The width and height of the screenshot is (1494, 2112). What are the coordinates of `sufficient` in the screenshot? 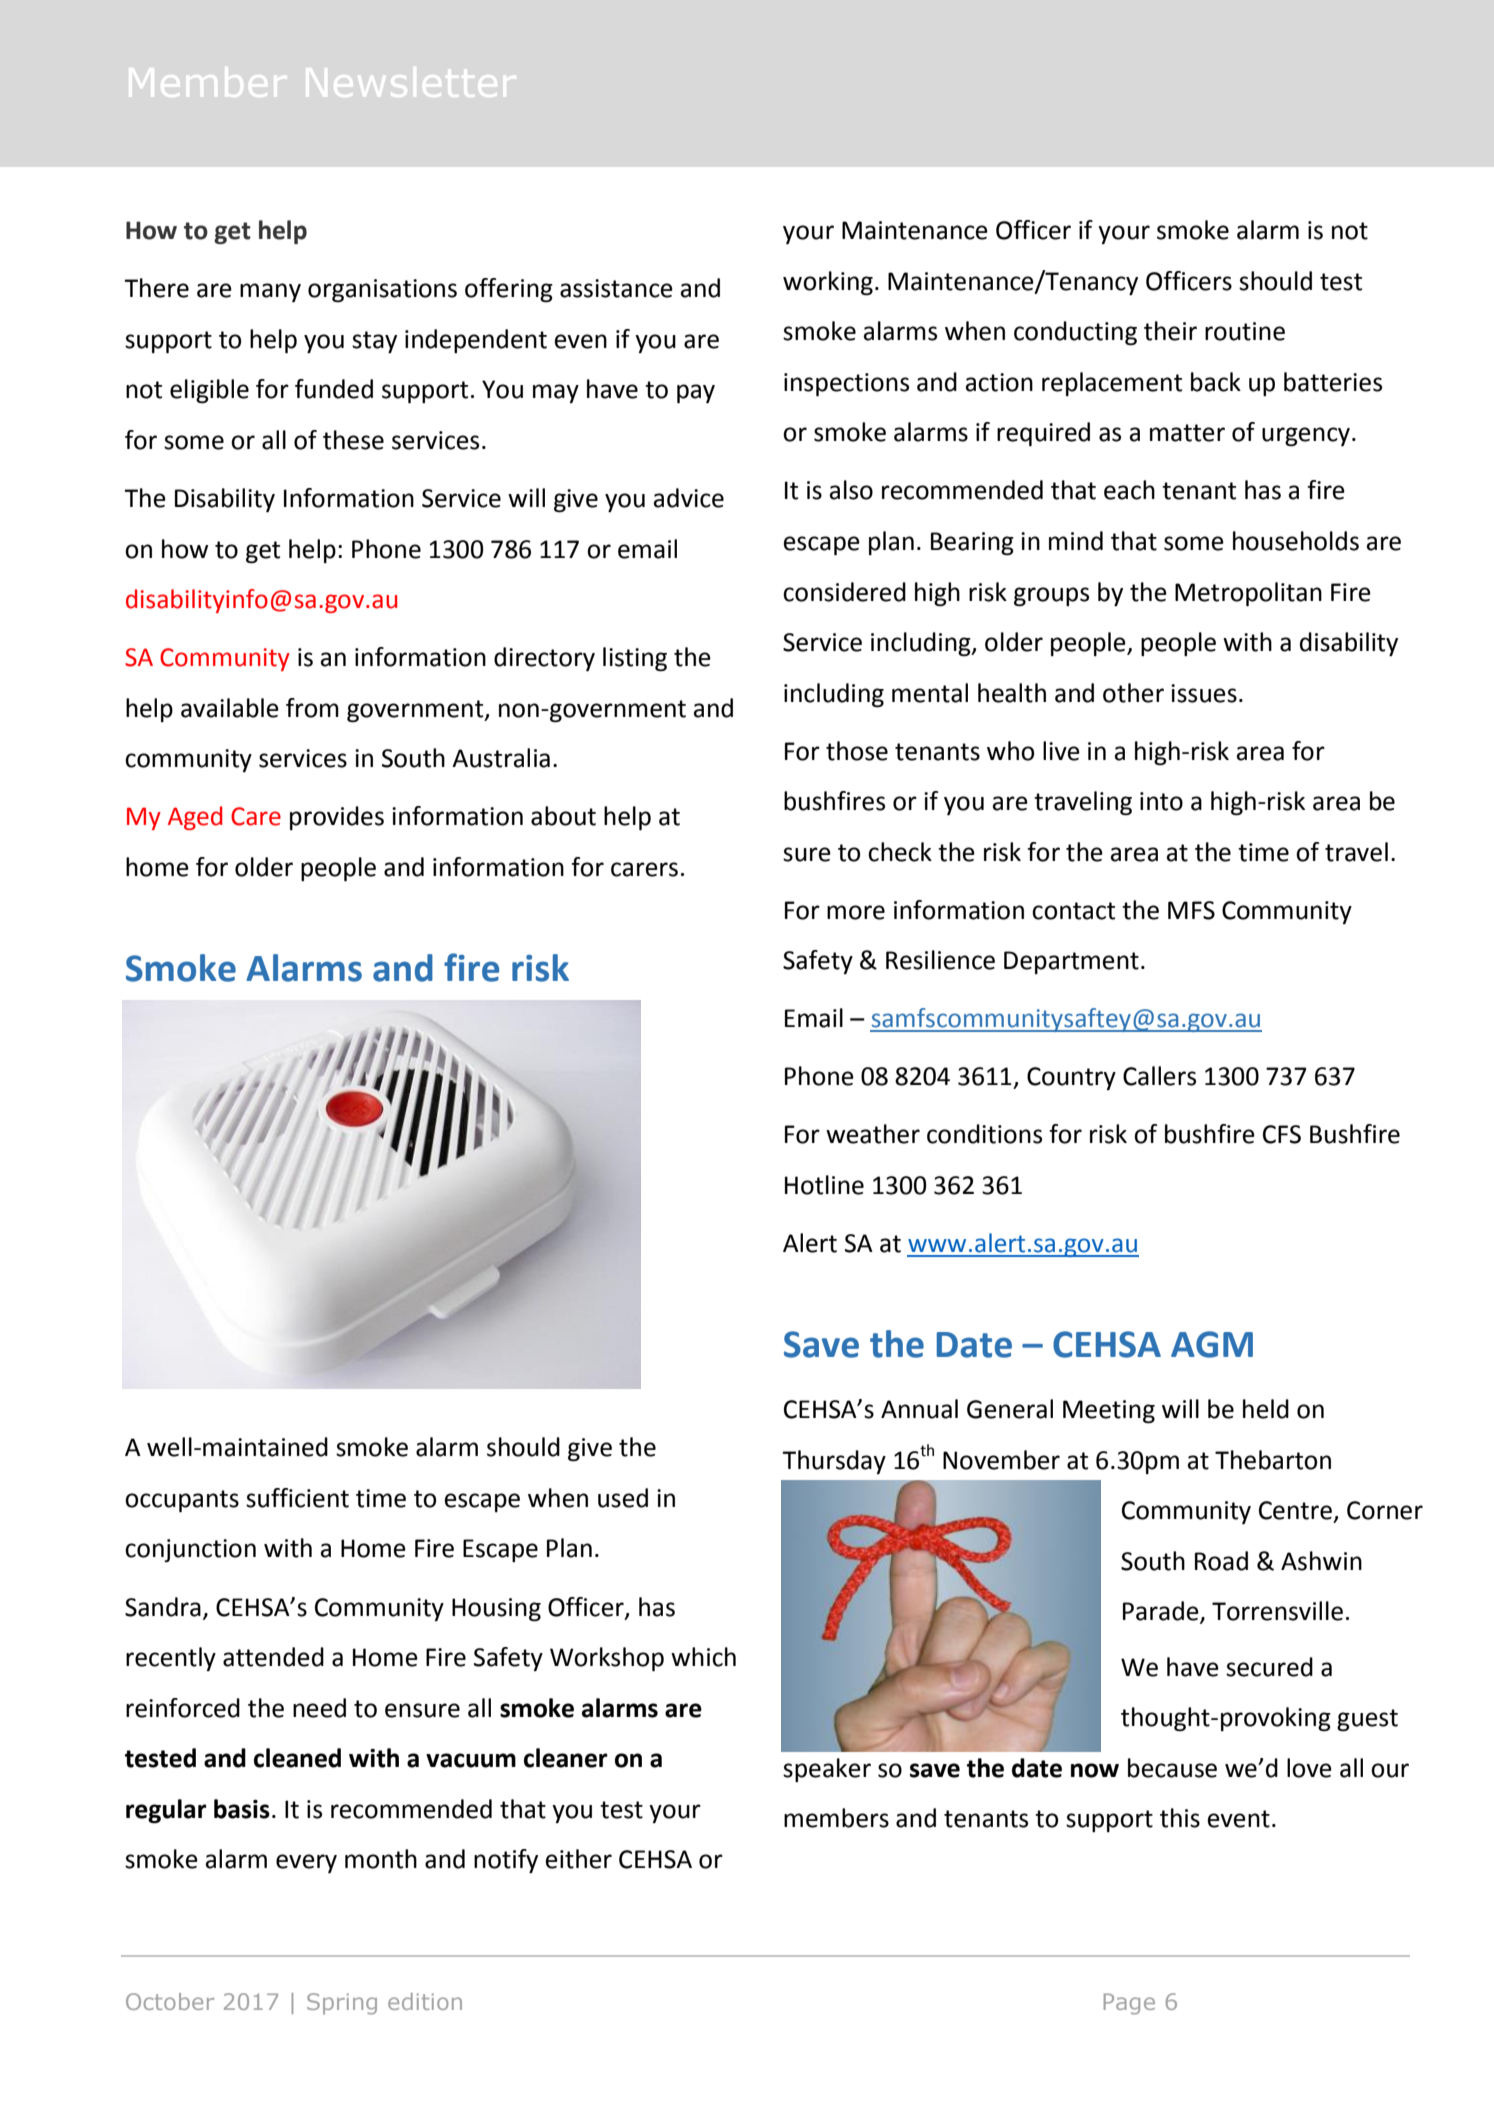 It's located at (297, 1498).
